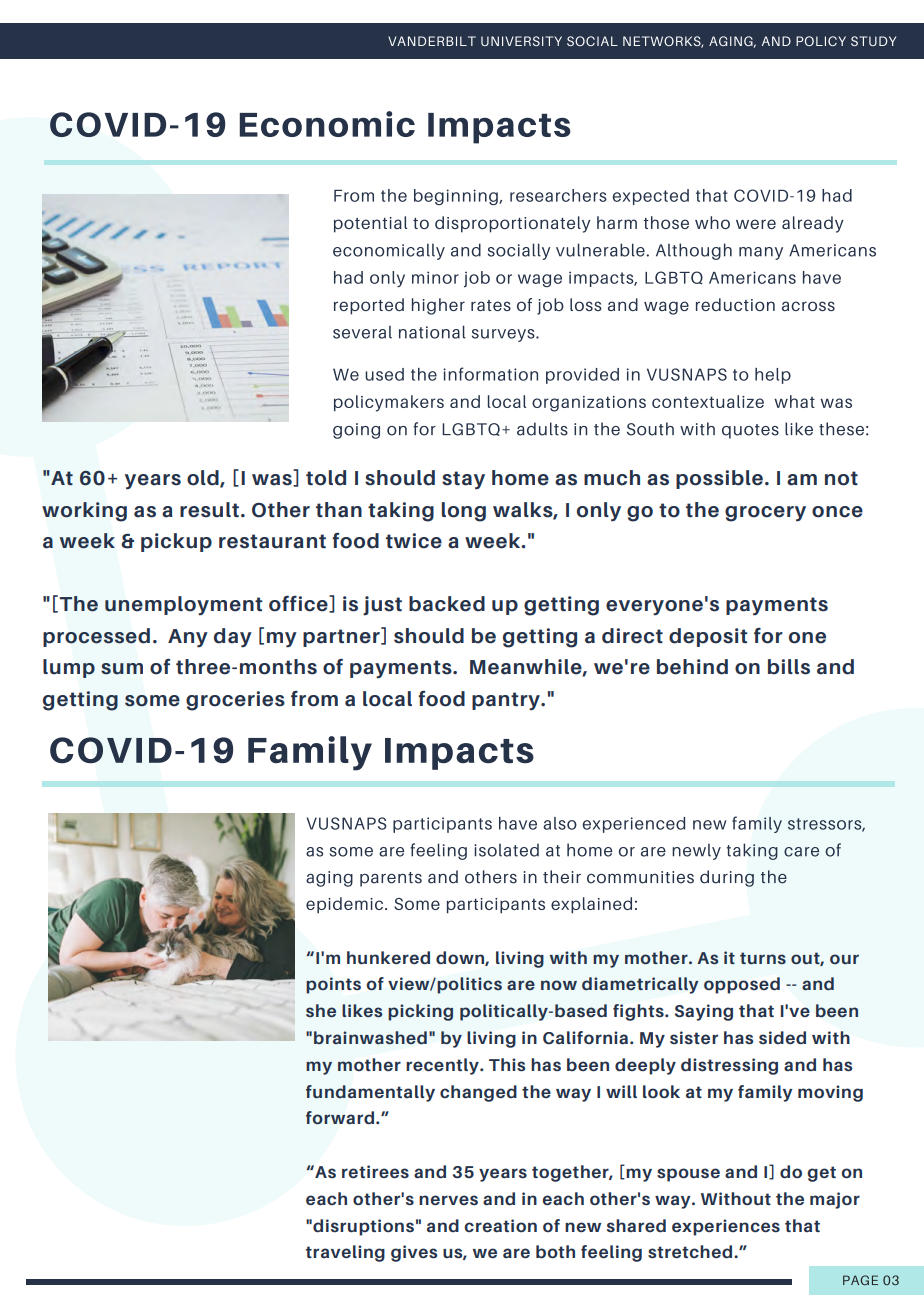 Image resolution: width=924 pixels, height=1308 pixels. I want to click on traveling, so click(345, 1253).
